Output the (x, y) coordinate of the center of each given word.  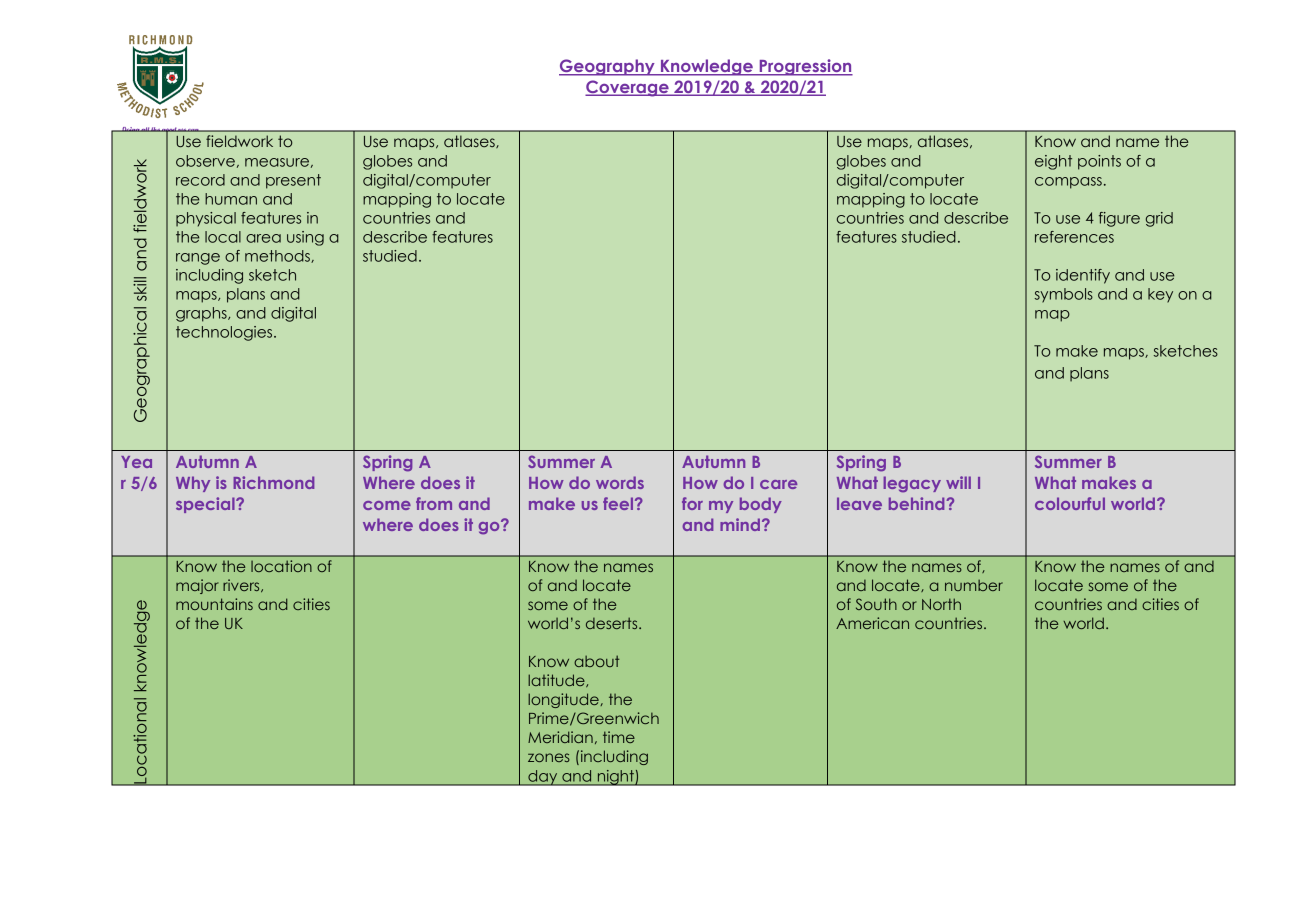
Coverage (628, 88)
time (619, 737)
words (620, 482)
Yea (136, 462)
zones (549, 757)
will (958, 482)
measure (277, 162)
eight (1053, 162)
